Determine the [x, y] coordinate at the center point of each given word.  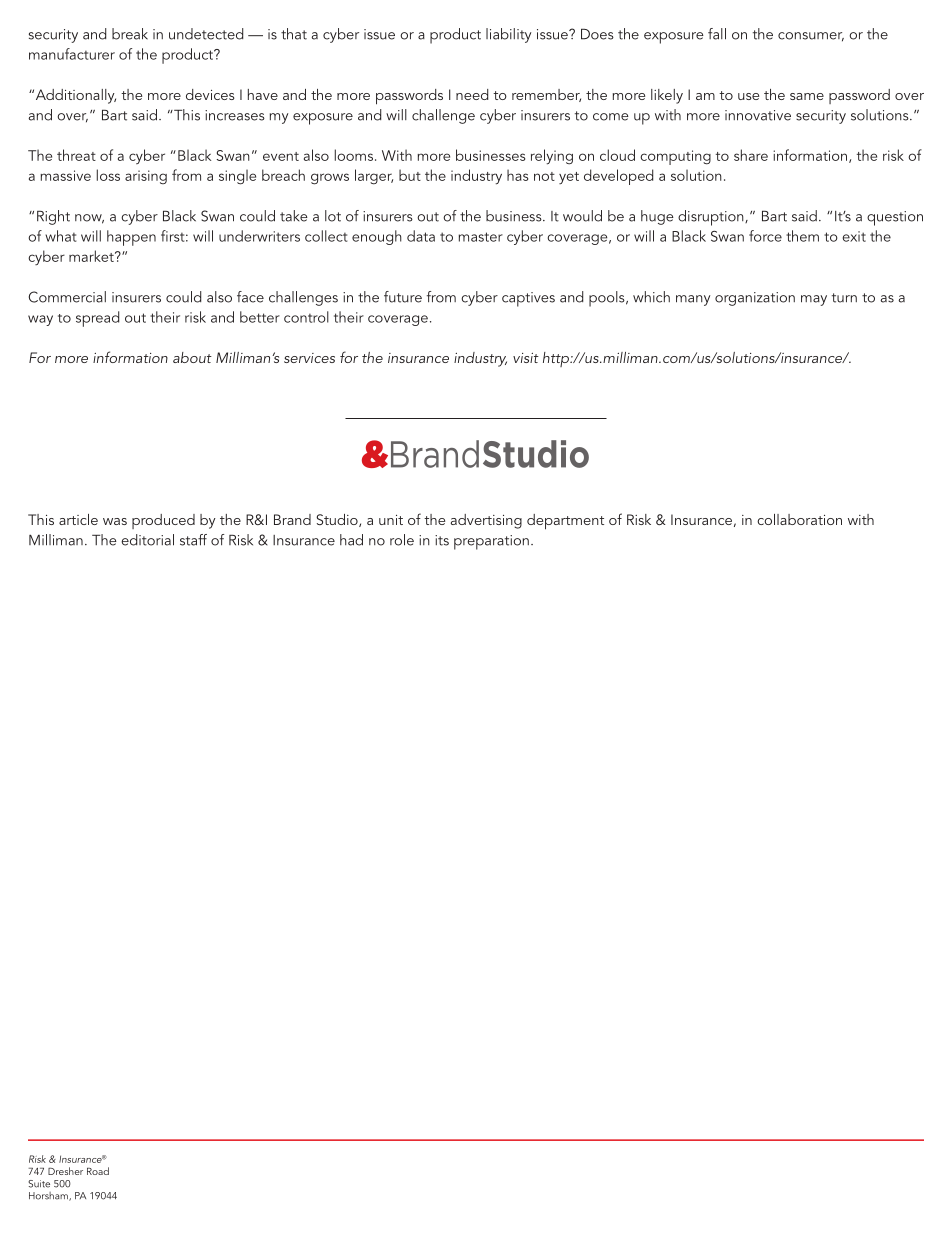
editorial [147, 540]
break [130, 34]
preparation [491, 542]
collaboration [799, 519]
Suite [39, 1184]
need [472, 94]
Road [98, 1171]
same [807, 96]
